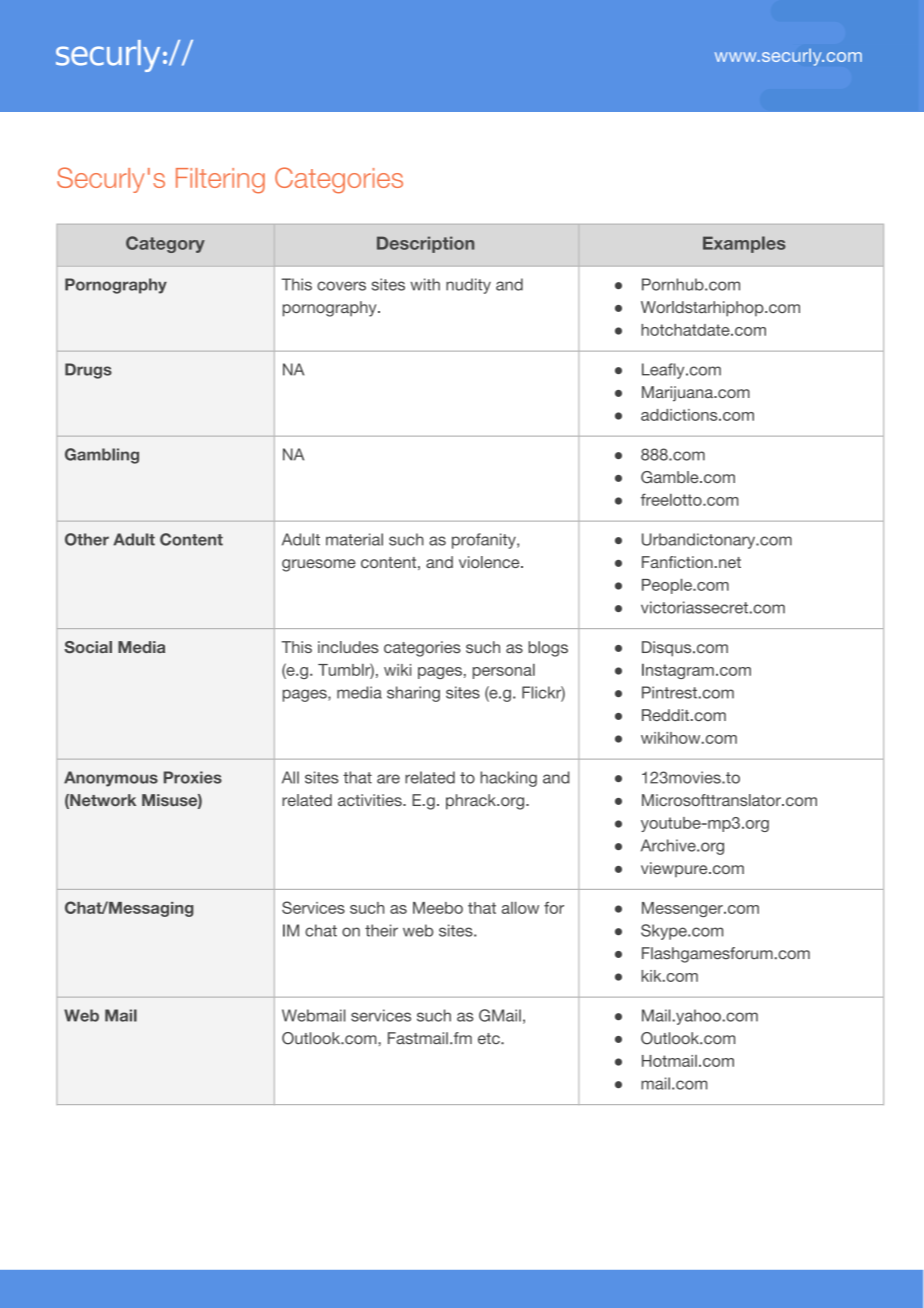  Describe the element at coordinates (348, 647) in the image. I see `includes` at that location.
